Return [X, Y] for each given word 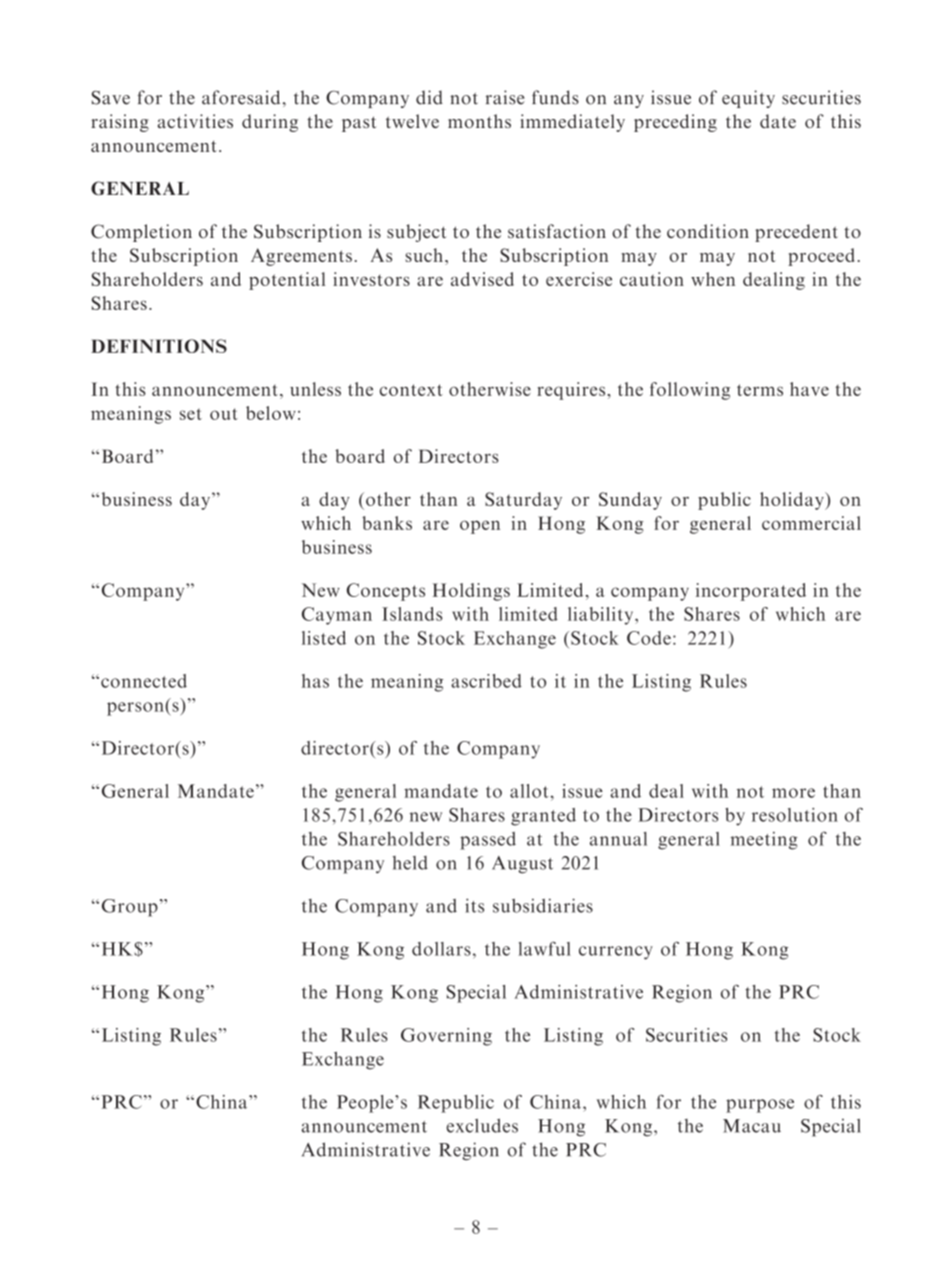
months [479, 121]
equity [748, 99]
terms [760, 390]
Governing [446, 1037]
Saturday [523, 501]
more [793, 793]
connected [144, 681]
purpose [760, 1106]
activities [195, 121]
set [191, 414]
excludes [482, 1125]
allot [530, 791]
